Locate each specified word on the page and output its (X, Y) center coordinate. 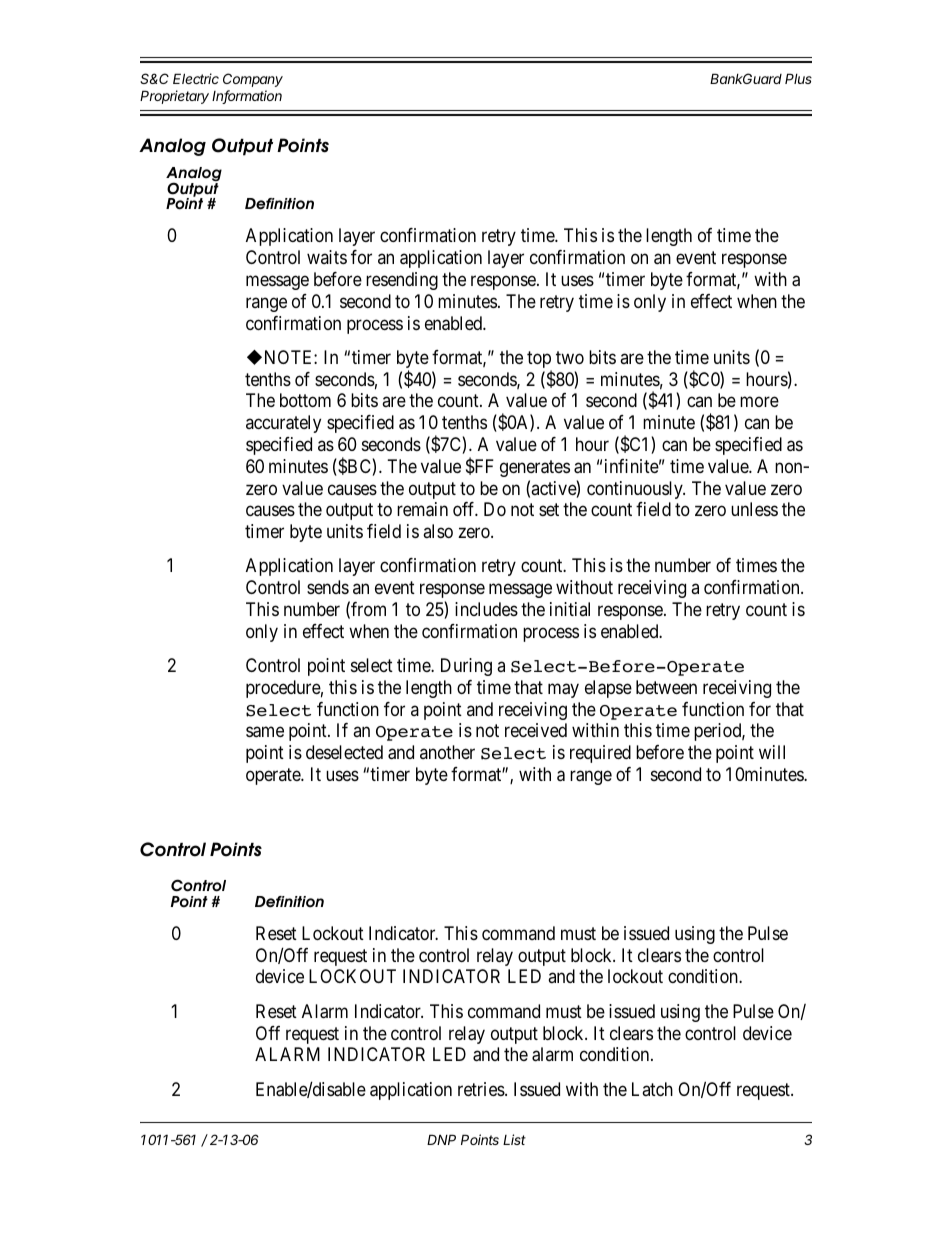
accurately (283, 424)
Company (253, 80)
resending (402, 281)
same (265, 732)
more (759, 402)
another (447, 752)
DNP (441, 1139)
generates (535, 468)
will (772, 752)
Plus (798, 78)
